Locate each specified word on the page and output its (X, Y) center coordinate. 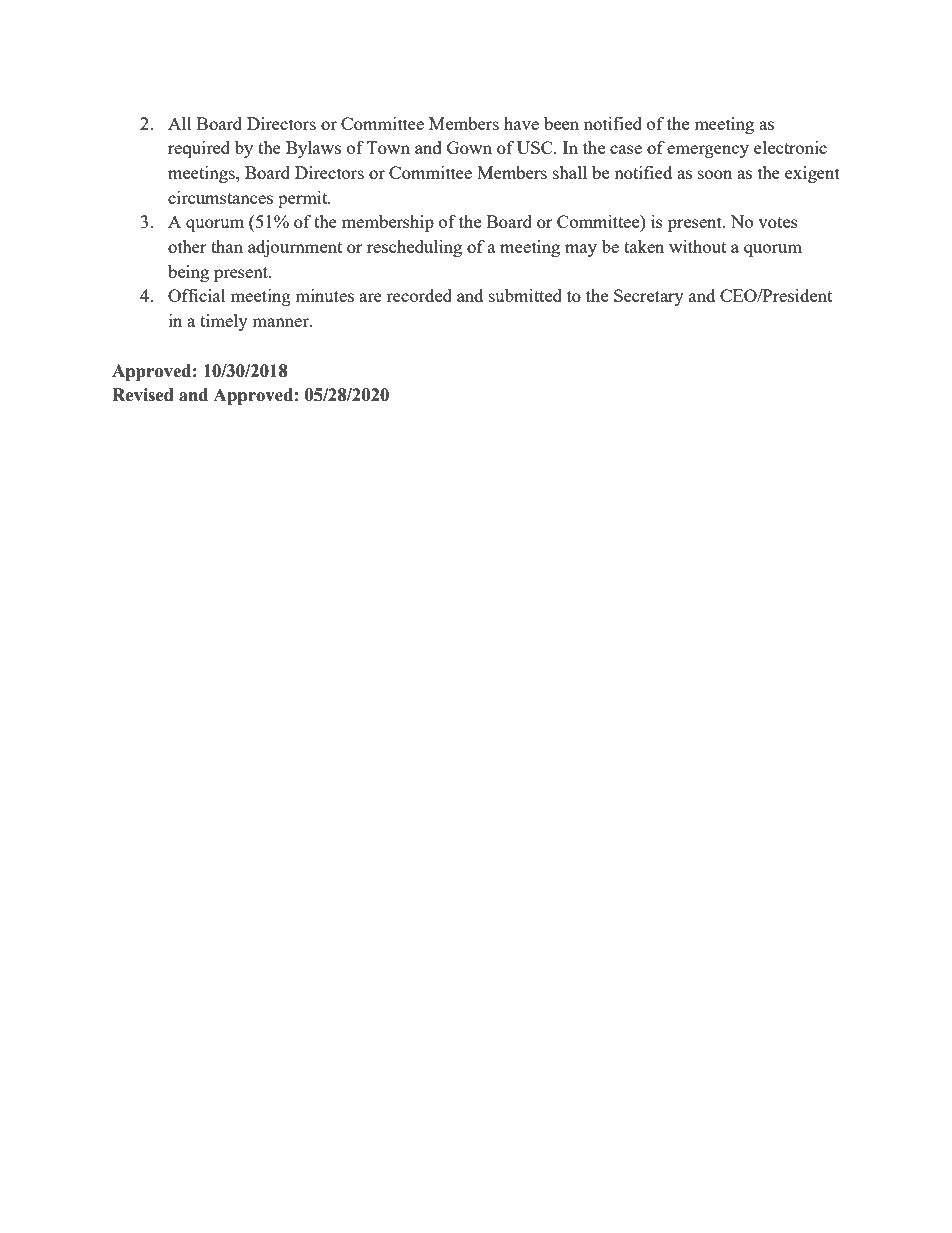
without (697, 246)
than (227, 246)
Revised (143, 395)
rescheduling (414, 248)
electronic (790, 147)
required (199, 149)
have (521, 123)
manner (281, 322)
